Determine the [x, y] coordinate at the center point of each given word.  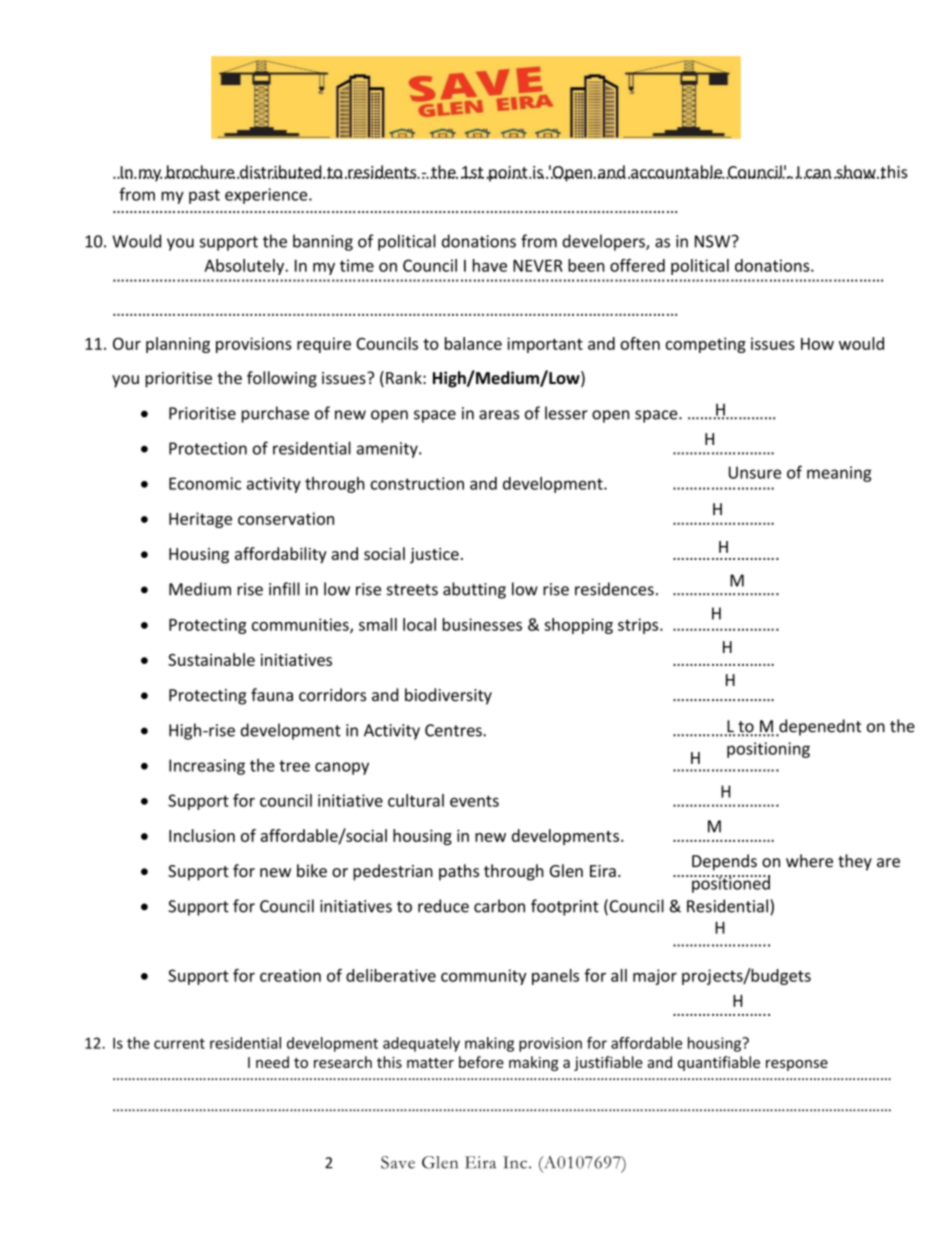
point [508, 174]
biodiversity [448, 696]
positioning [768, 750]
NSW [714, 241]
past [204, 196]
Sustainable [211, 659]
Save [398, 1162]
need [272, 1062]
